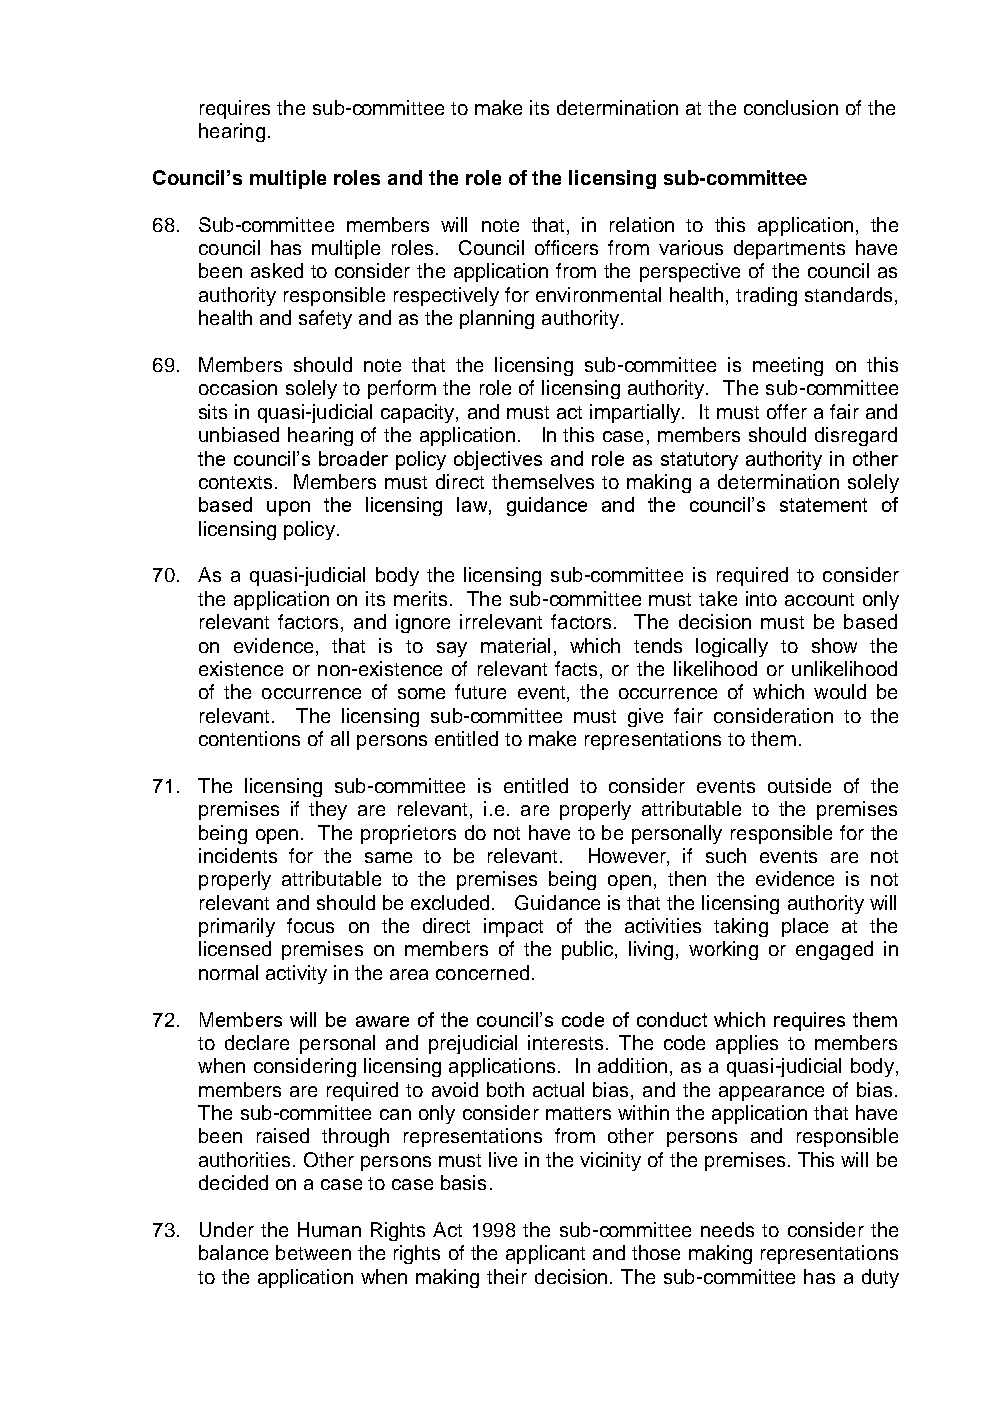 This document has width=1008, height=1426. Describe the element at coordinates (805, 927) in the document. I see `place` at that location.
